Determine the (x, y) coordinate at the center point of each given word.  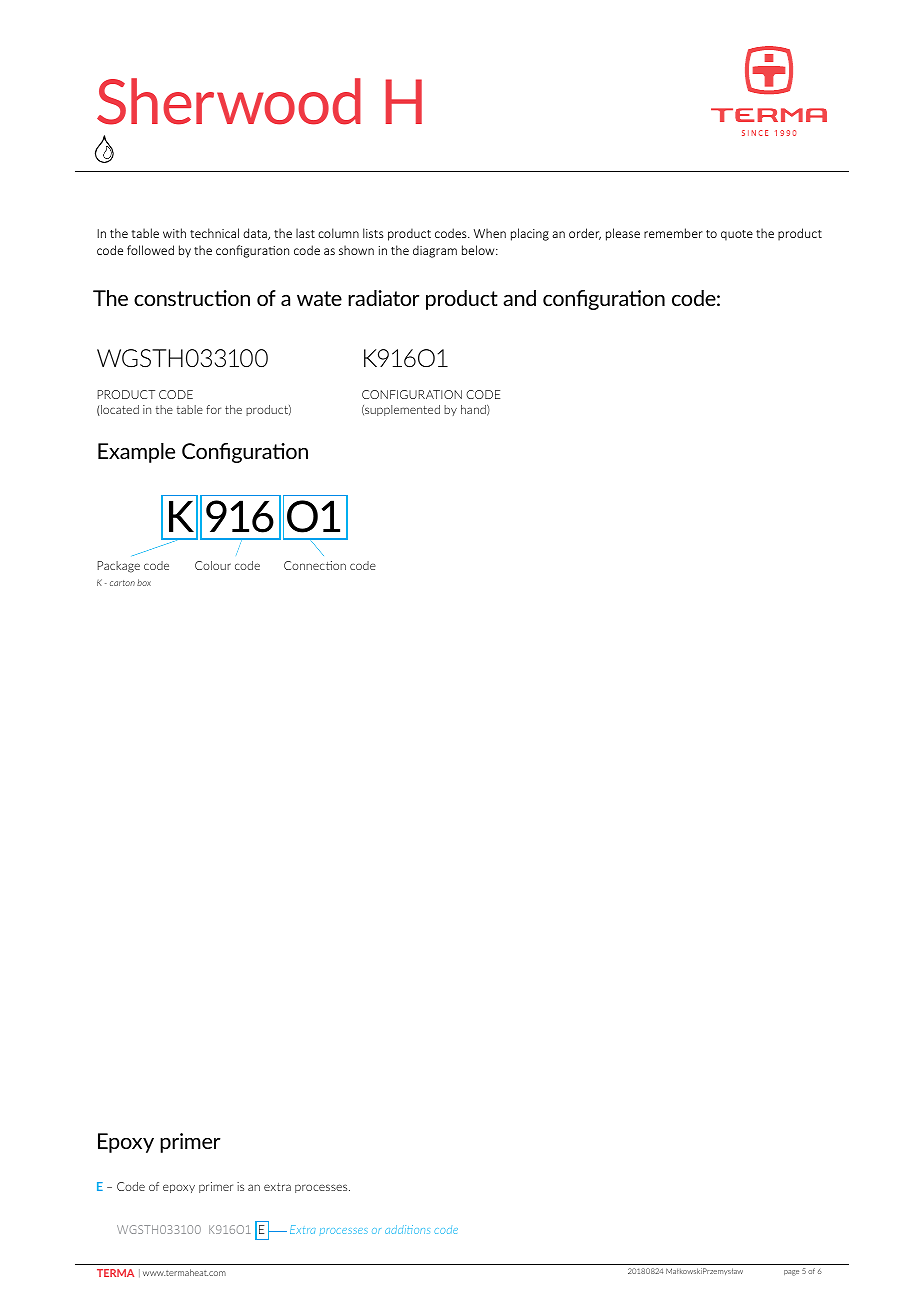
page (791, 1273)
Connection (315, 565)
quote (737, 235)
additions (407, 1229)
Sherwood (229, 101)
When (490, 233)
